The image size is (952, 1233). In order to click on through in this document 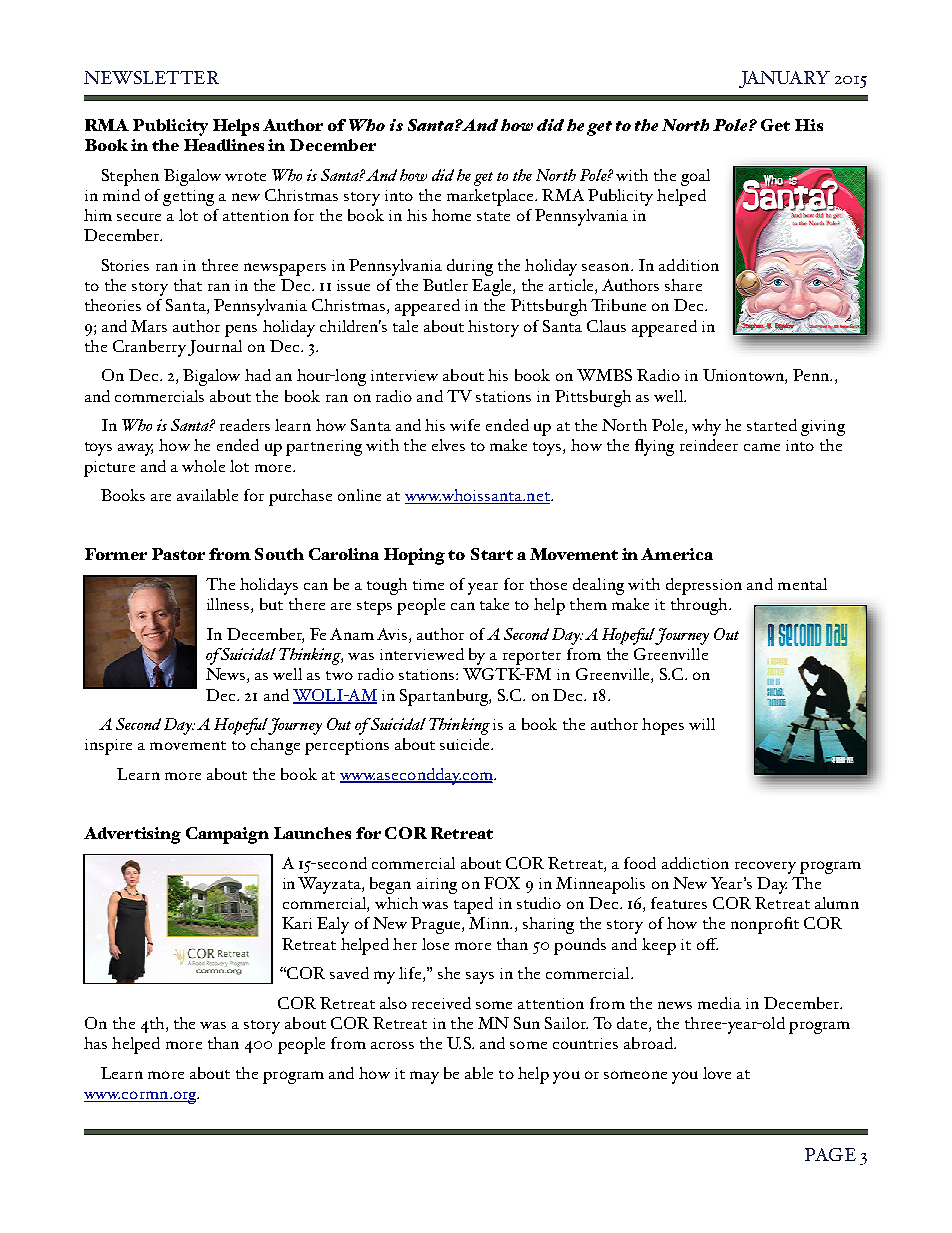, I will do `click(700, 606)`.
